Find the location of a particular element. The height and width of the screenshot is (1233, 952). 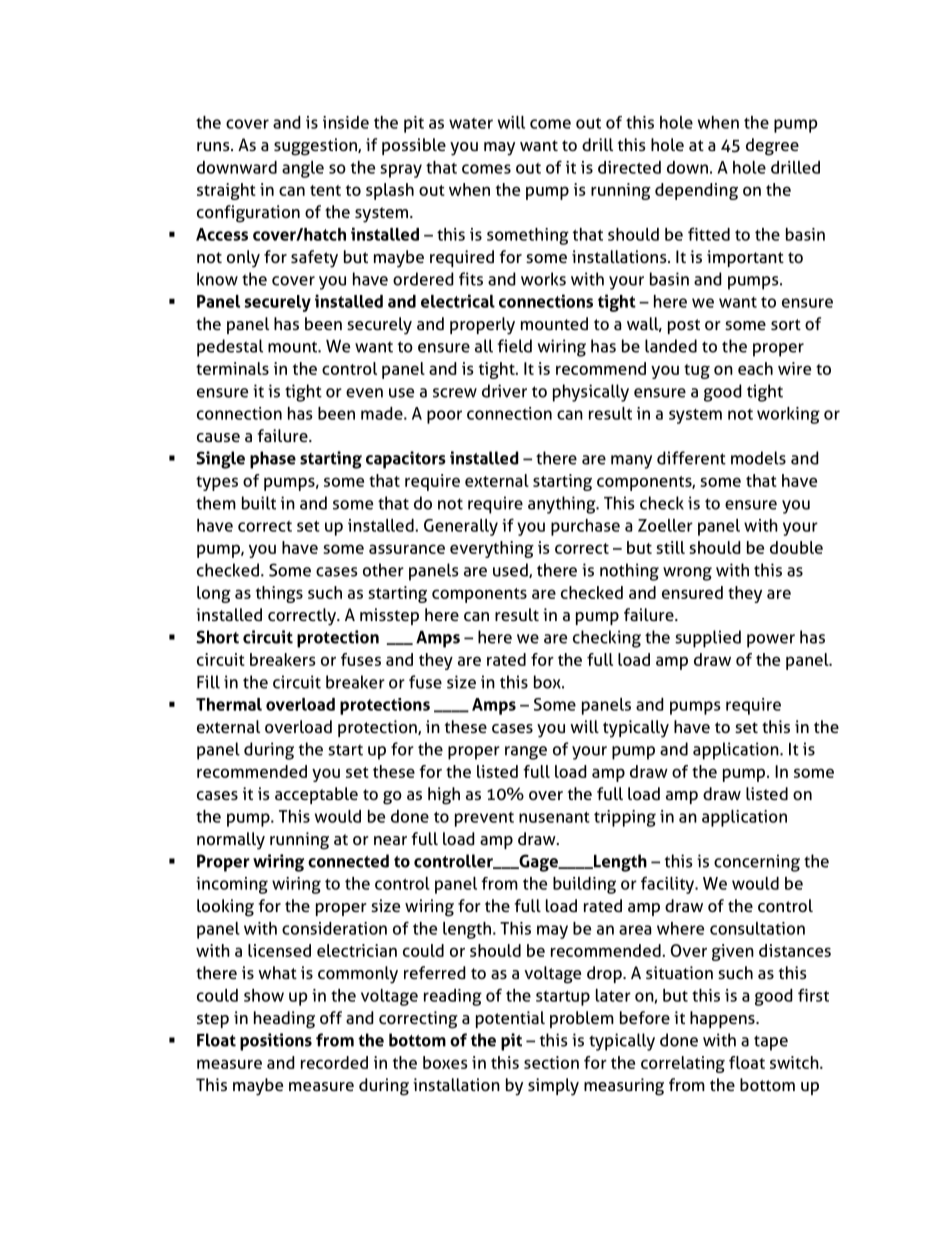

positions is located at coordinates (276, 1042).
